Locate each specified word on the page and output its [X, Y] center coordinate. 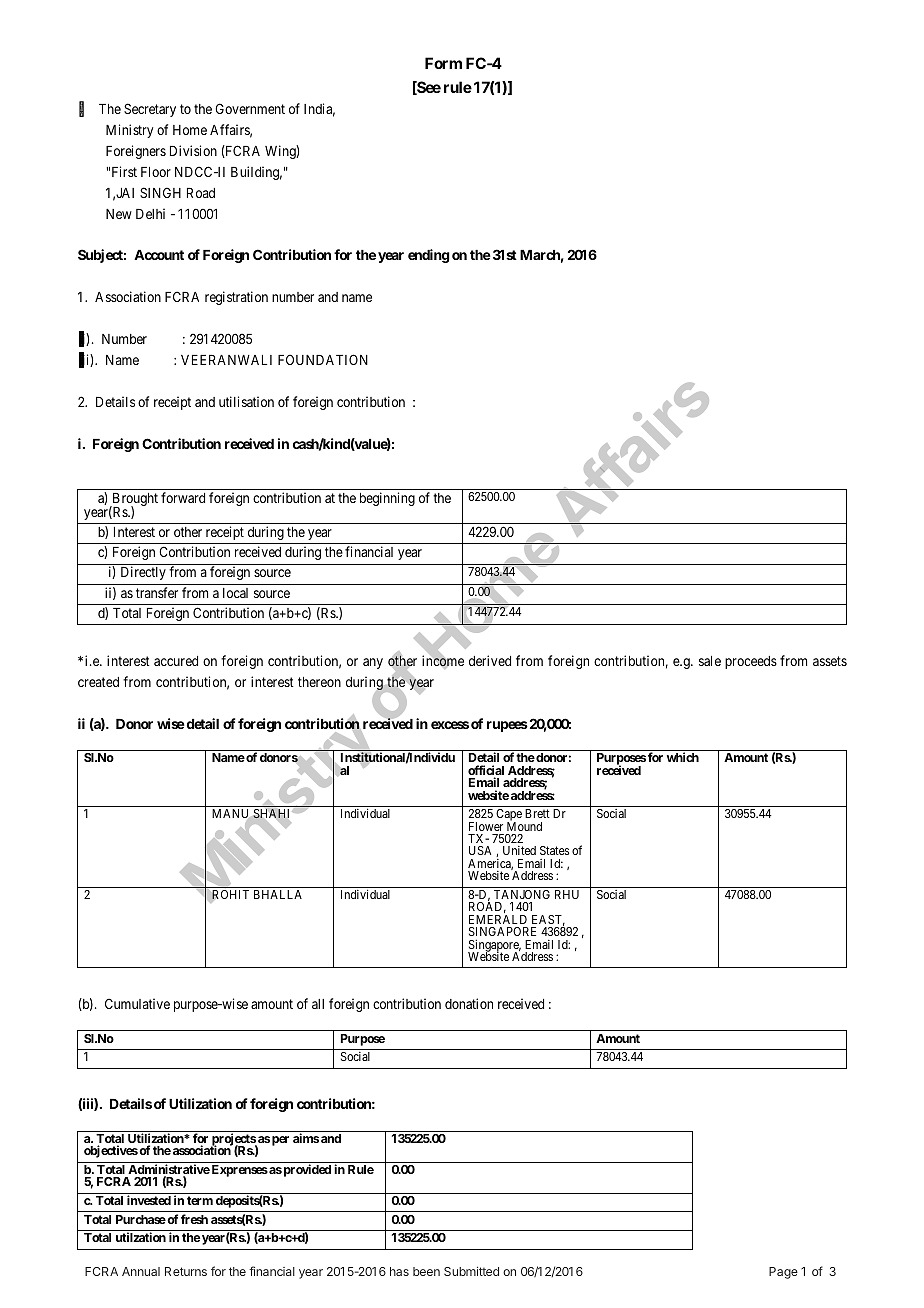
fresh [194, 1219]
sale [710, 661]
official [486, 771]
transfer [157, 592]
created [98, 682]
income [443, 661]
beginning [387, 499]
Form [443, 63]
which [683, 757]
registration [236, 298]
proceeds [751, 662]
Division [193, 150]
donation [469, 1003]
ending [429, 256]
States [554, 850]
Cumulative [137, 1003]
